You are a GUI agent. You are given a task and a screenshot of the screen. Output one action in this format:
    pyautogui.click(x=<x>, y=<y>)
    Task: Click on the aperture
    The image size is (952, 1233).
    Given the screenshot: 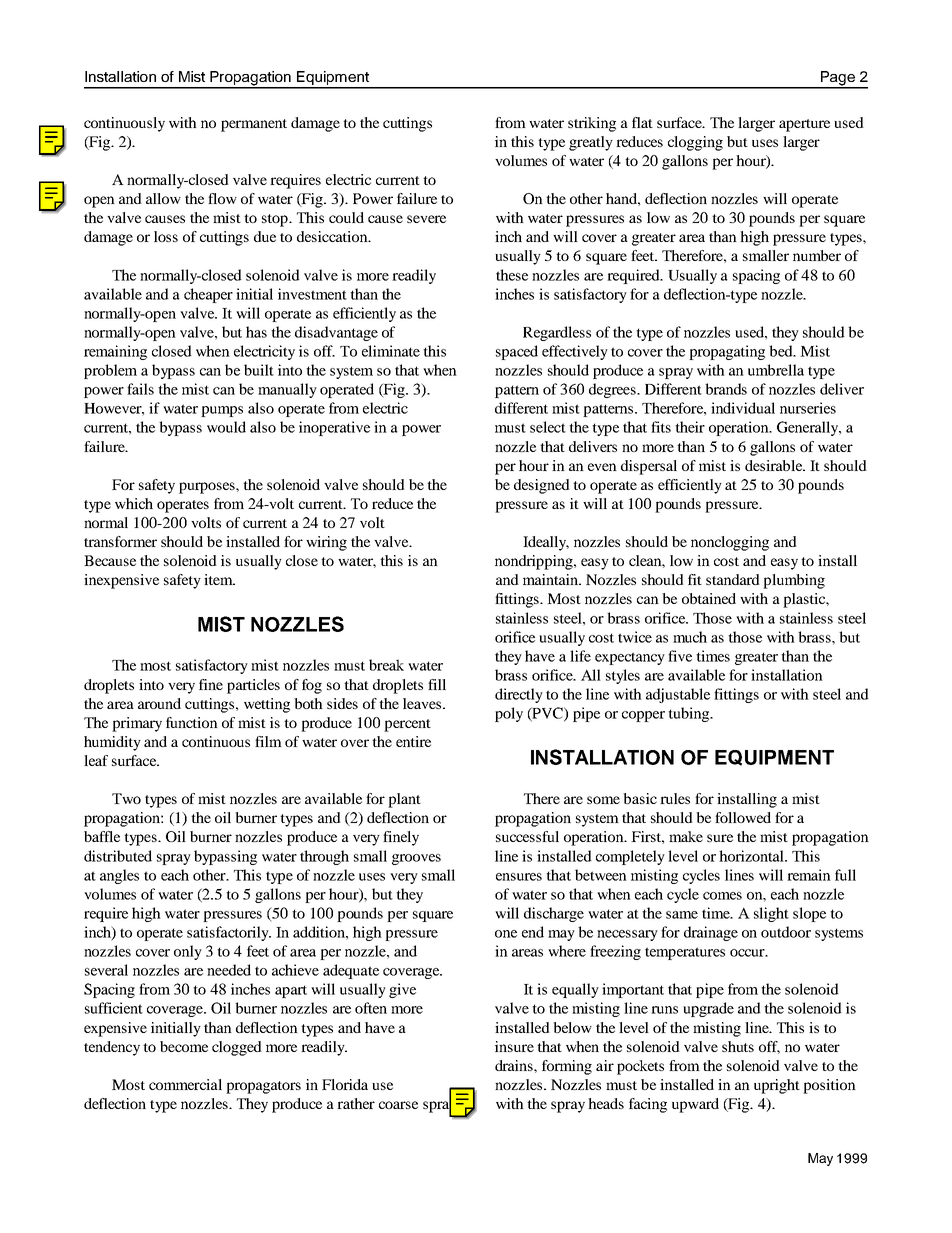 What is the action you would take?
    pyautogui.click(x=804, y=125)
